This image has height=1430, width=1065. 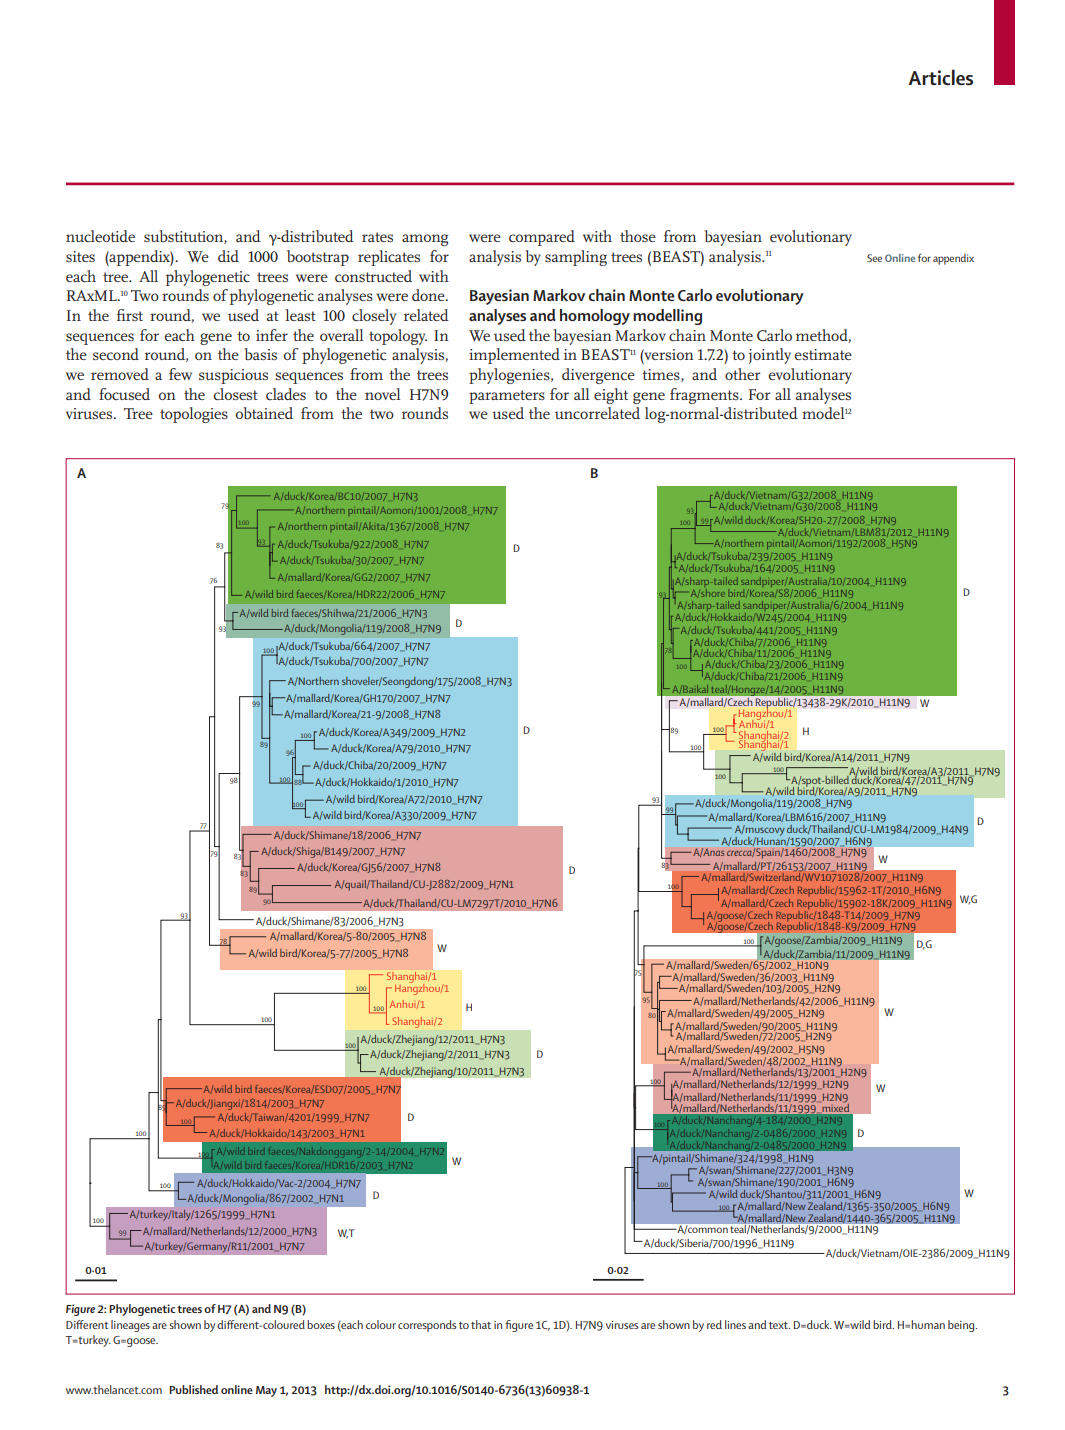 I want to click on parameters, so click(x=507, y=397).
